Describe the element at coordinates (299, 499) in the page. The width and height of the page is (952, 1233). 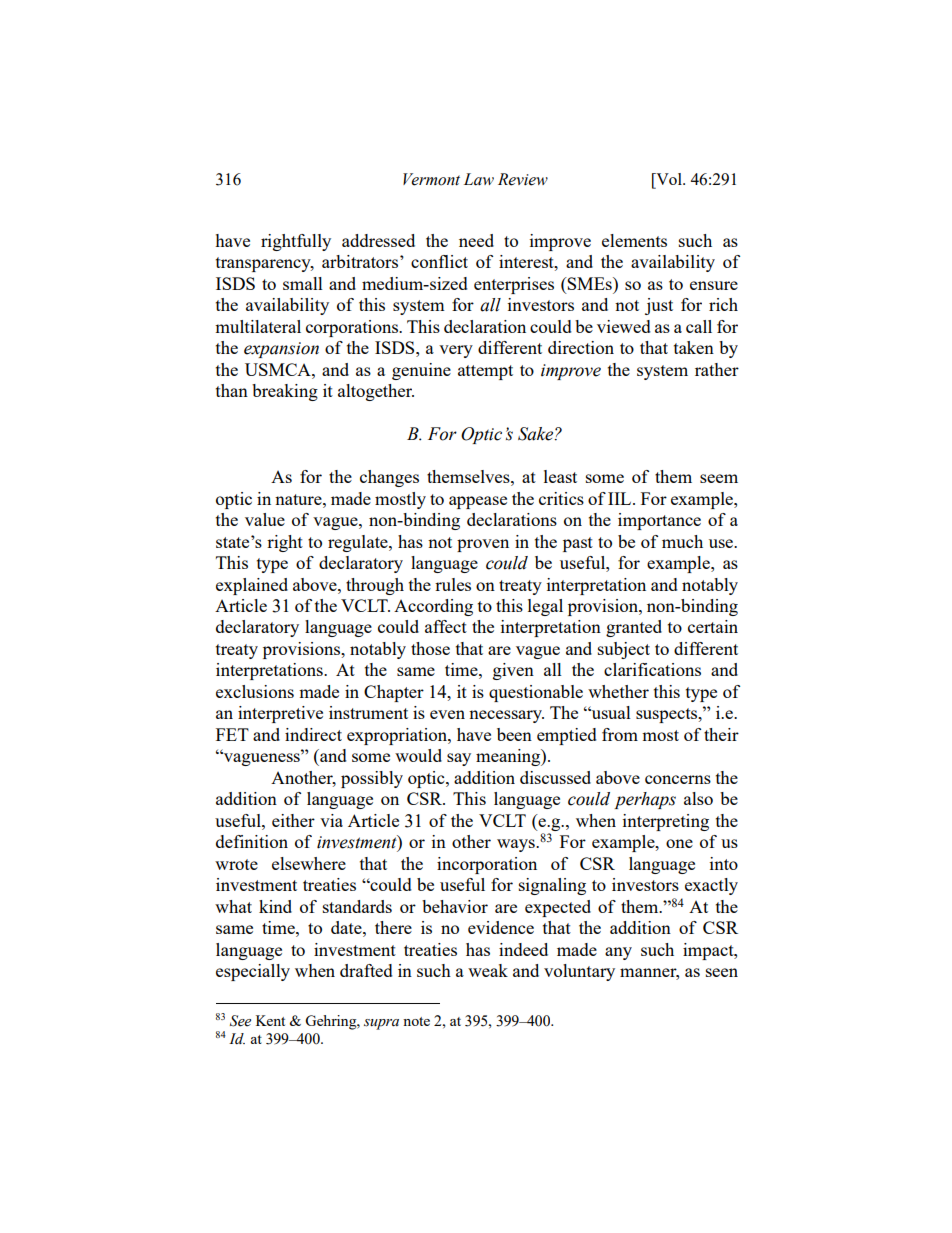
I see `nature` at that location.
